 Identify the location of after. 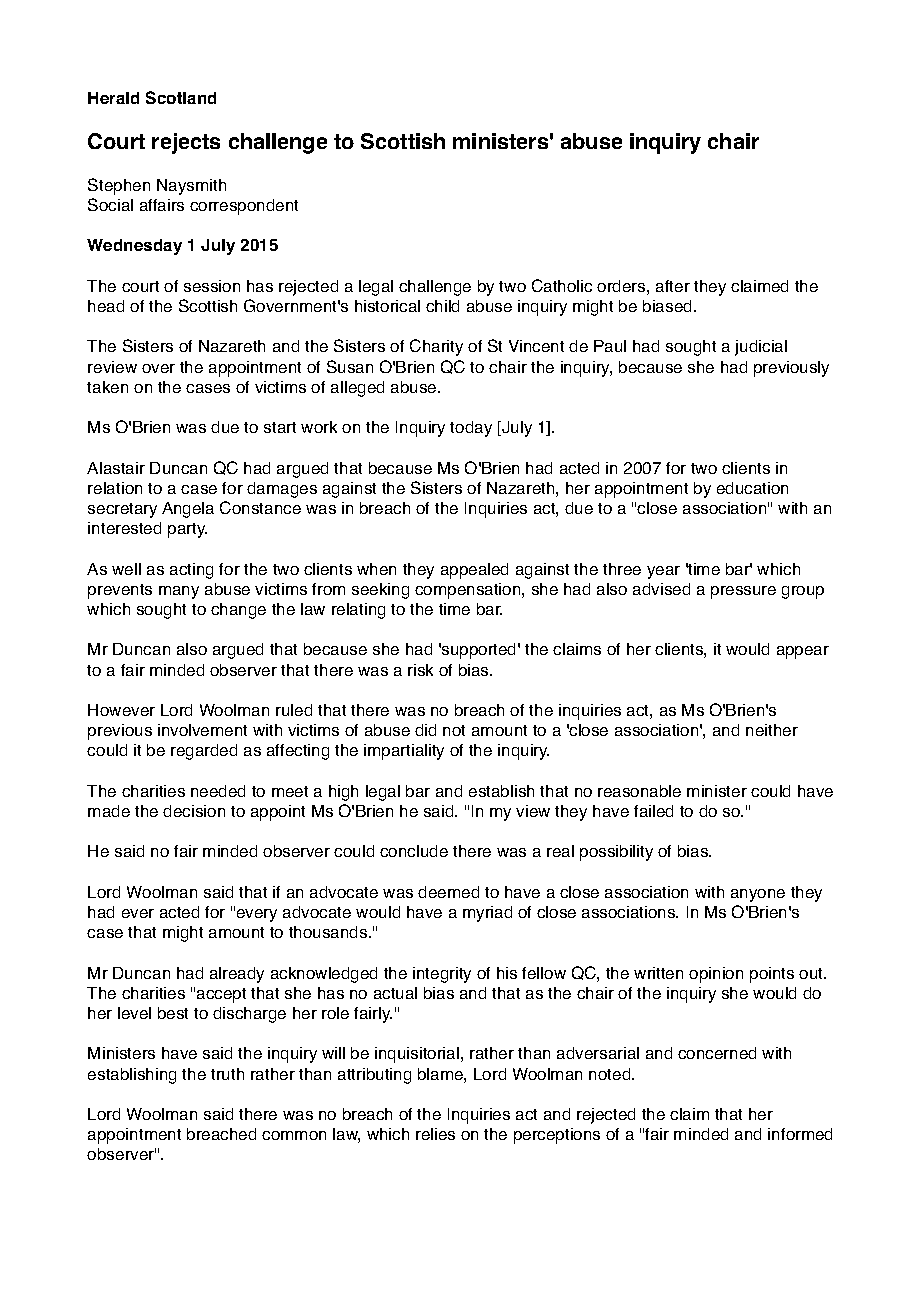
(673, 286).
